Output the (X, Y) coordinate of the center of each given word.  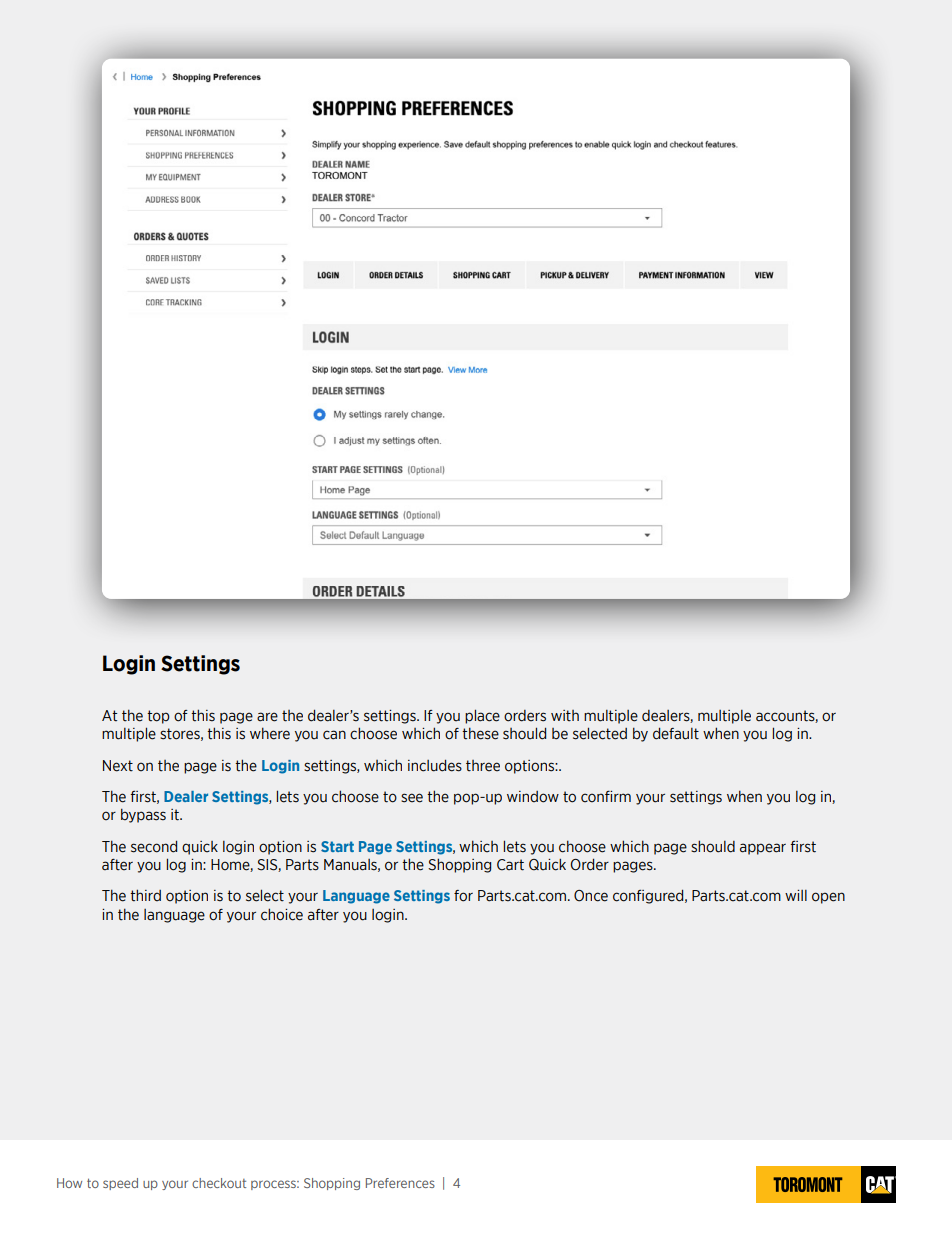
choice (282, 914)
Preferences (400, 1183)
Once (591, 896)
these (480, 733)
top (158, 717)
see (412, 798)
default (676, 733)
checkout (219, 1183)
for (463, 896)
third (145, 895)
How (69, 1183)
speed (120, 1184)
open (828, 898)
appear (763, 849)
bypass (143, 816)
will (796, 895)
